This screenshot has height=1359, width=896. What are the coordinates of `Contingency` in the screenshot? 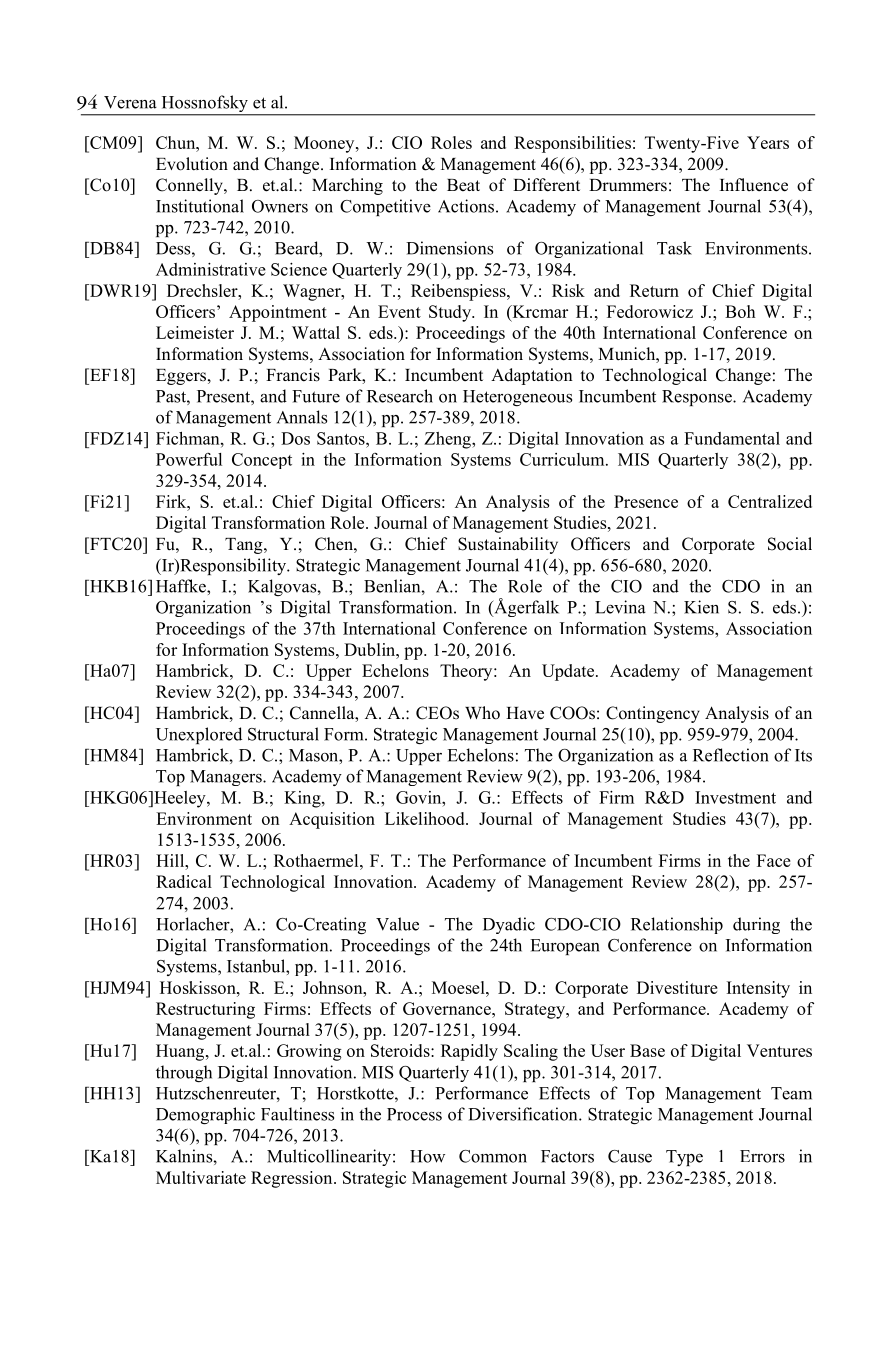 It's located at (653, 714).
